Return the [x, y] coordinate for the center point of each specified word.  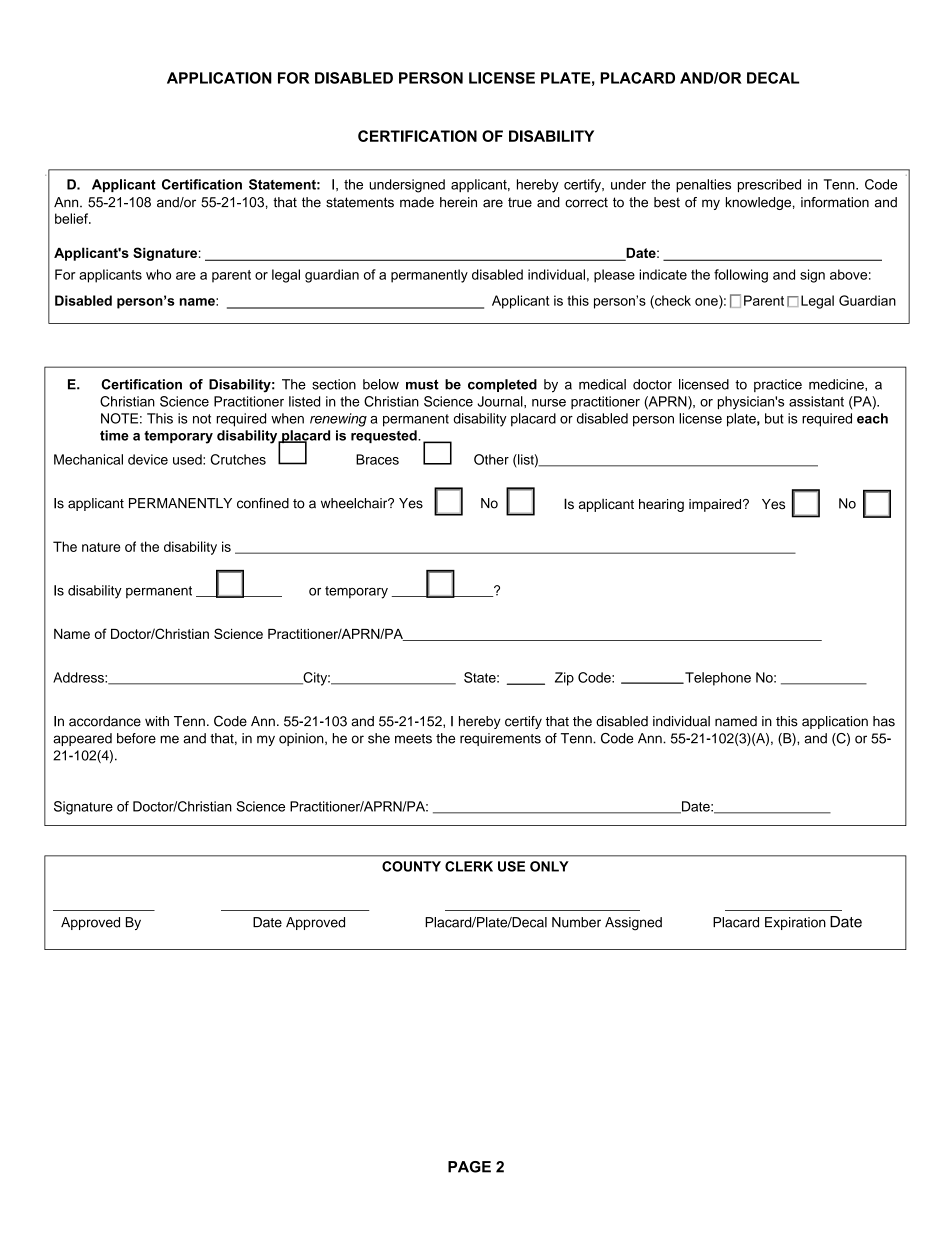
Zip [564, 679]
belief [73, 218]
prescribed [769, 185]
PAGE [469, 1167]
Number [576, 922]
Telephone [717, 679]
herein [458, 202]
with [157, 721]
